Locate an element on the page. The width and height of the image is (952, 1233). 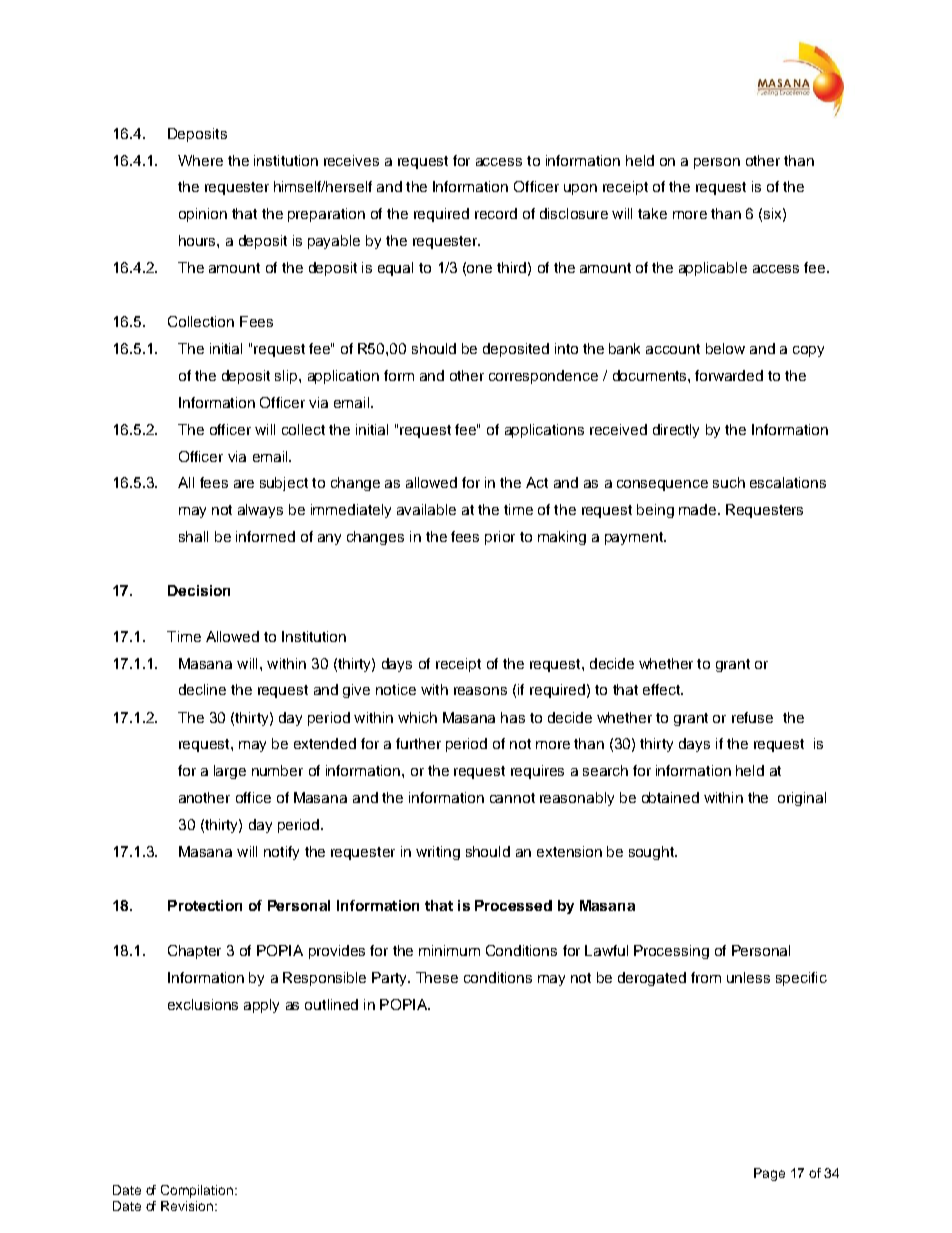
These is located at coordinates (437, 977).
